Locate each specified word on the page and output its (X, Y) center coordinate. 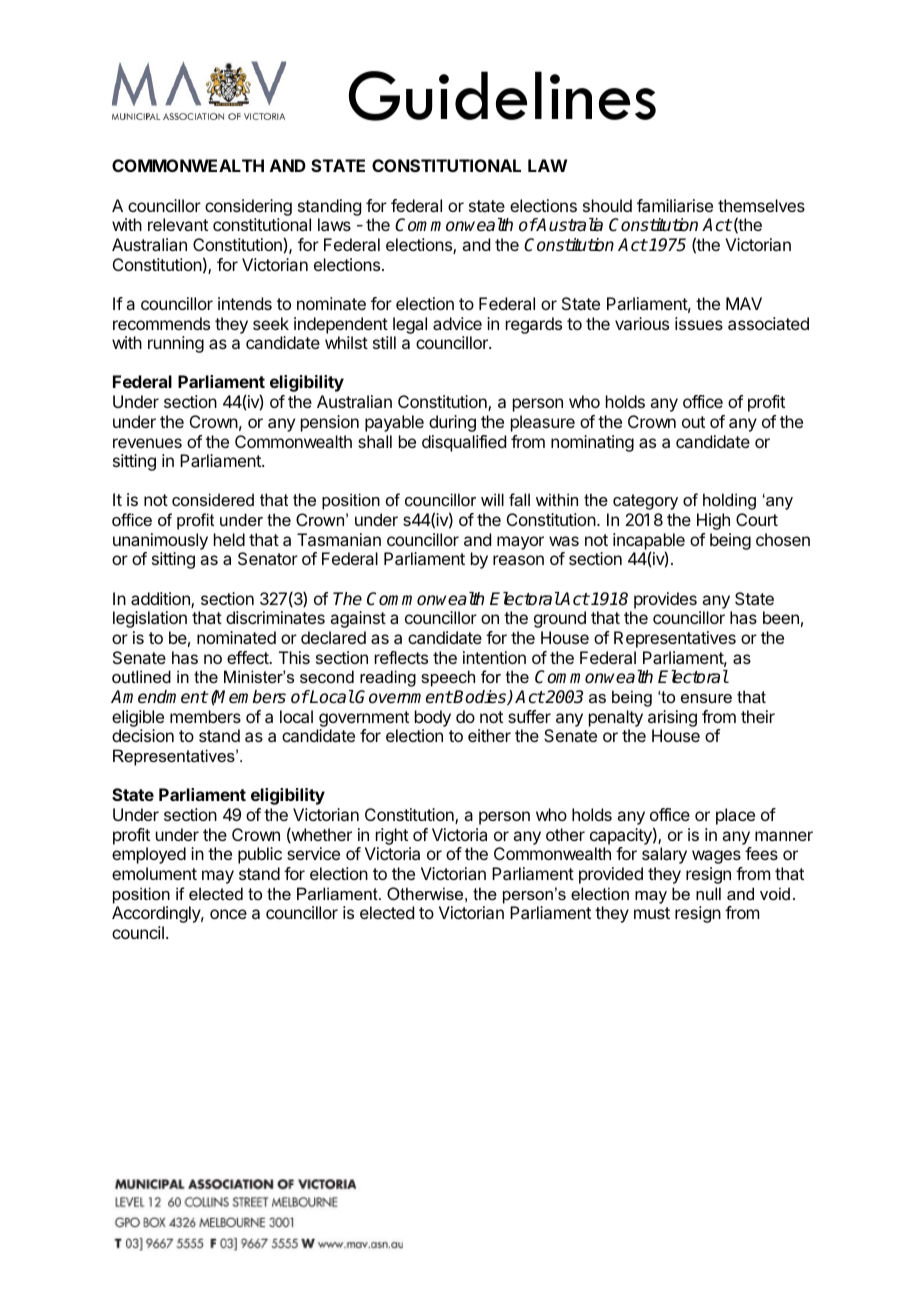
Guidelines (502, 96)
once (228, 914)
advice (457, 323)
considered (213, 499)
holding (729, 501)
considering (248, 207)
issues (699, 323)
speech (448, 678)
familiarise (675, 205)
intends (245, 303)
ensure (706, 698)
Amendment (159, 696)
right (392, 836)
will (492, 499)
